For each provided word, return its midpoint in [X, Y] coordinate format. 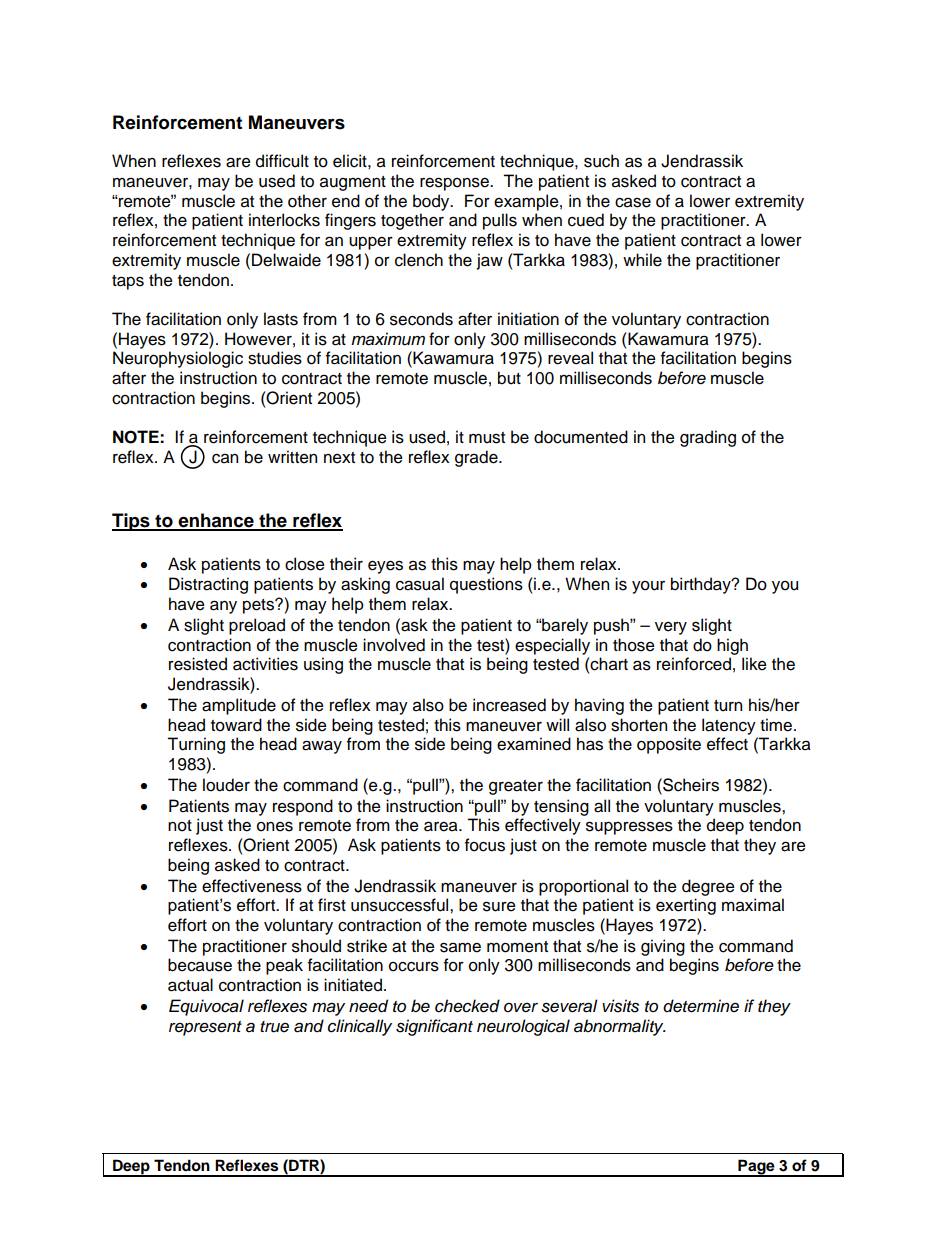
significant [434, 1027]
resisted [198, 664]
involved [394, 645]
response [455, 184]
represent [205, 1028]
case [633, 202]
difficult [282, 161]
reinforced [694, 664]
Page [756, 1167]
